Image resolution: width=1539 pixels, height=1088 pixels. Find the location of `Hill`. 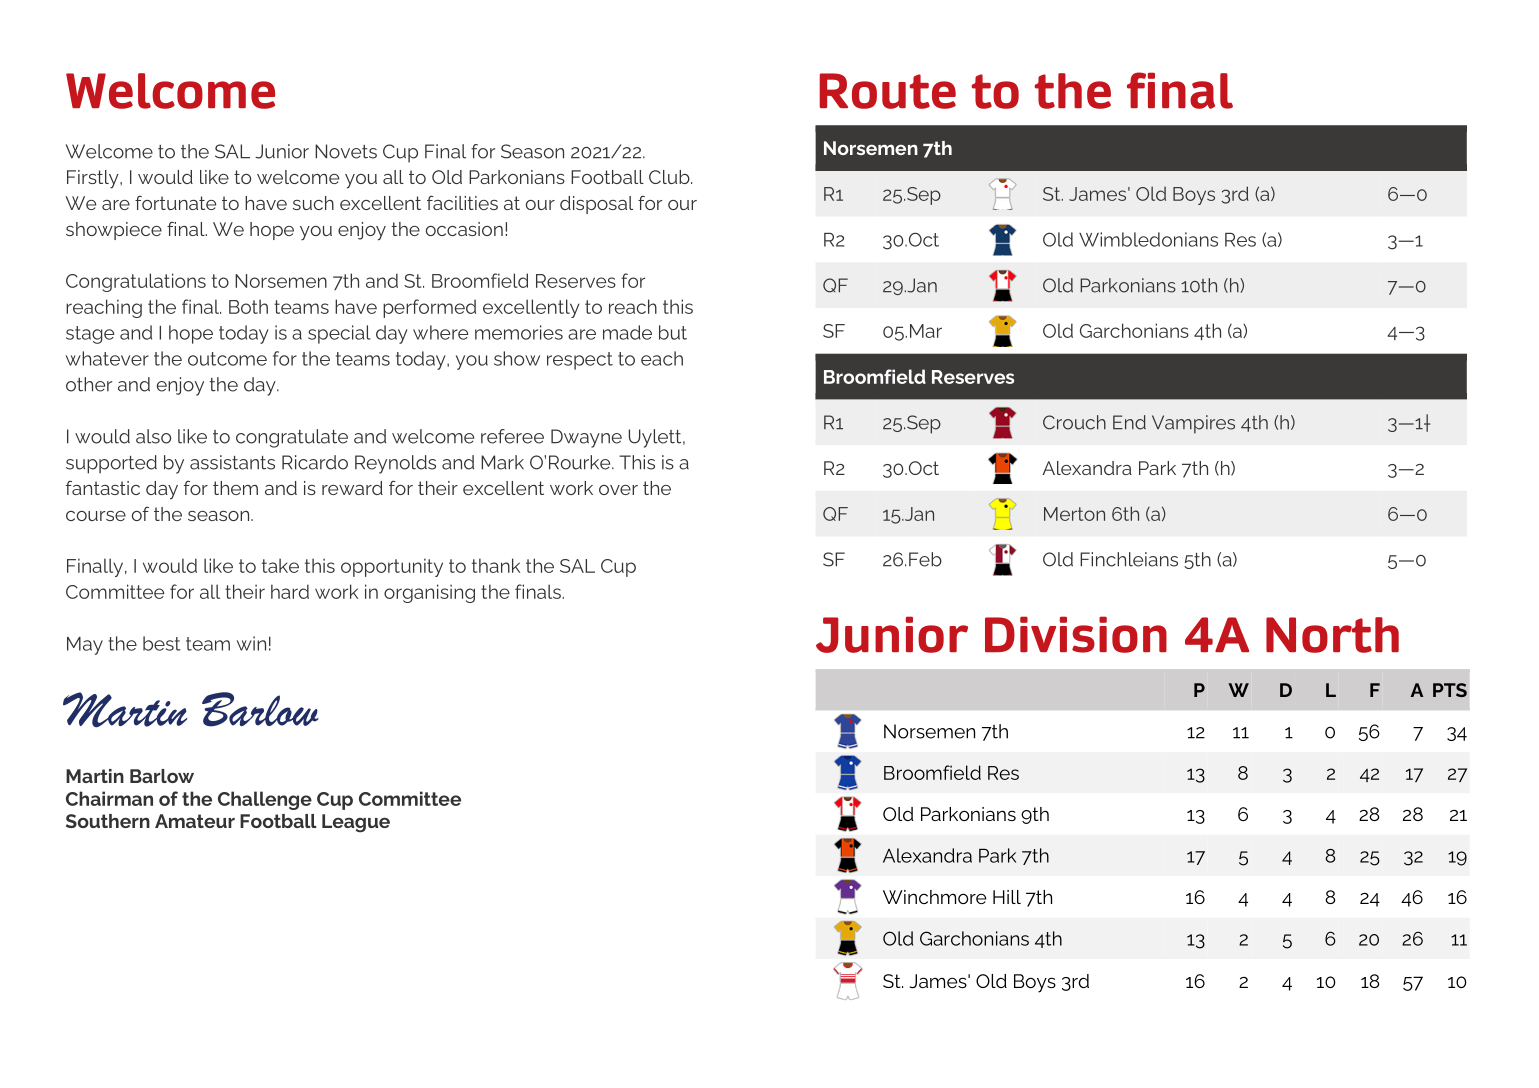

Hill is located at coordinates (1007, 897).
